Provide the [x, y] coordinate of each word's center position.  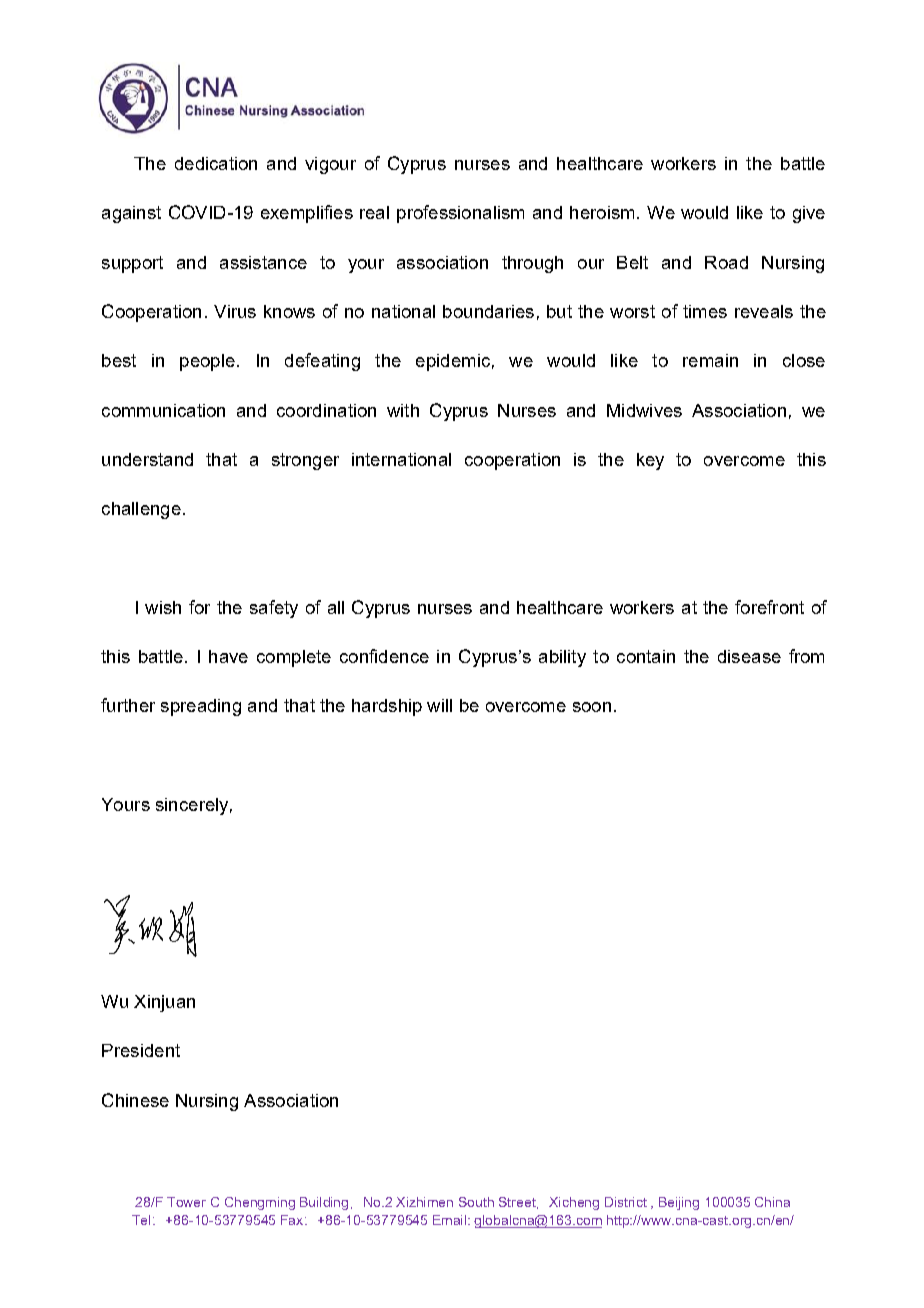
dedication [216, 163]
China [772, 1202]
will [439, 705]
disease [749, 656]
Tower [186, 1202]
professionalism [460, 214]
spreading [201, 707]
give [809, 214]
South [476, 1202]
